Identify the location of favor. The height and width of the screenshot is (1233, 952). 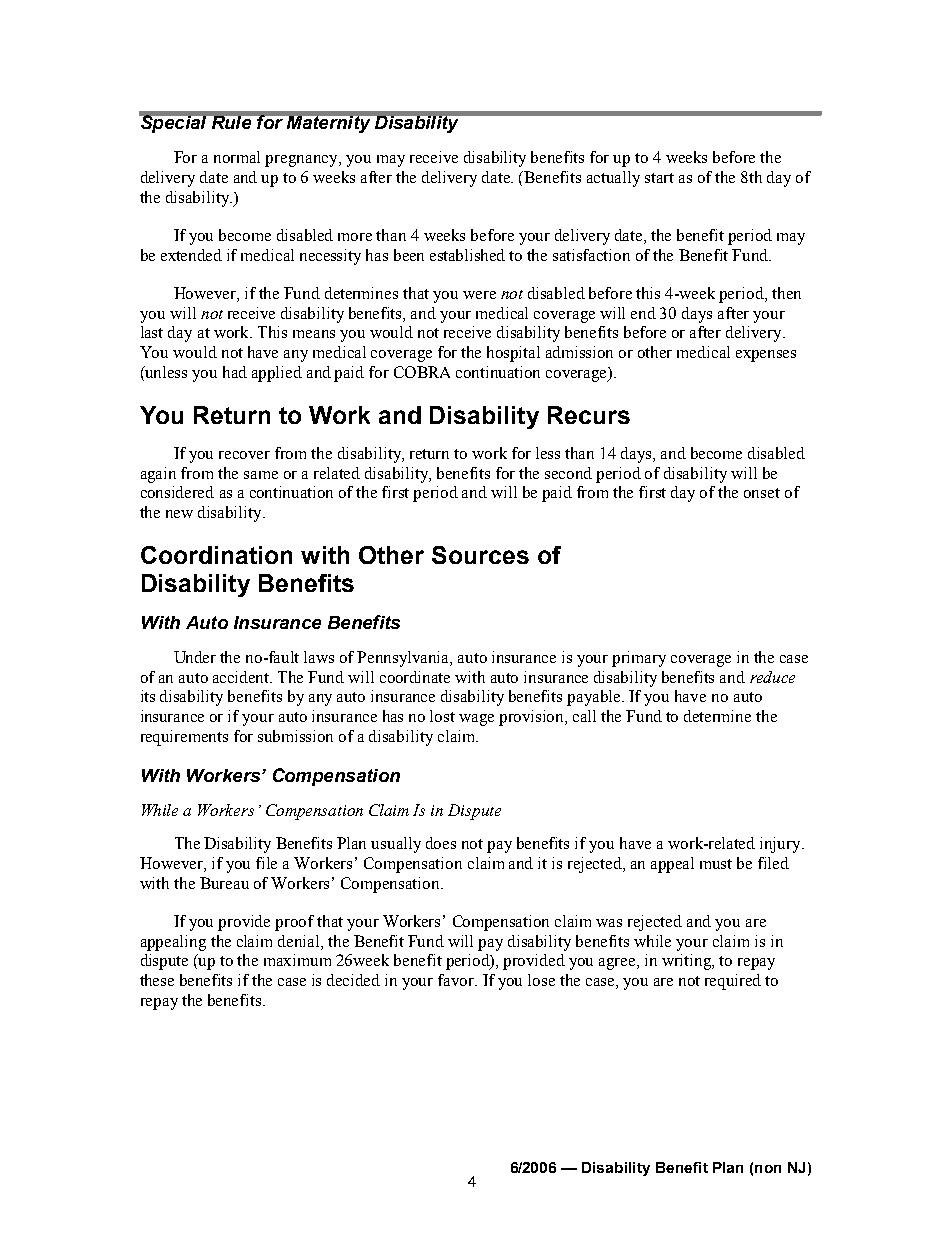
(457, 980).
